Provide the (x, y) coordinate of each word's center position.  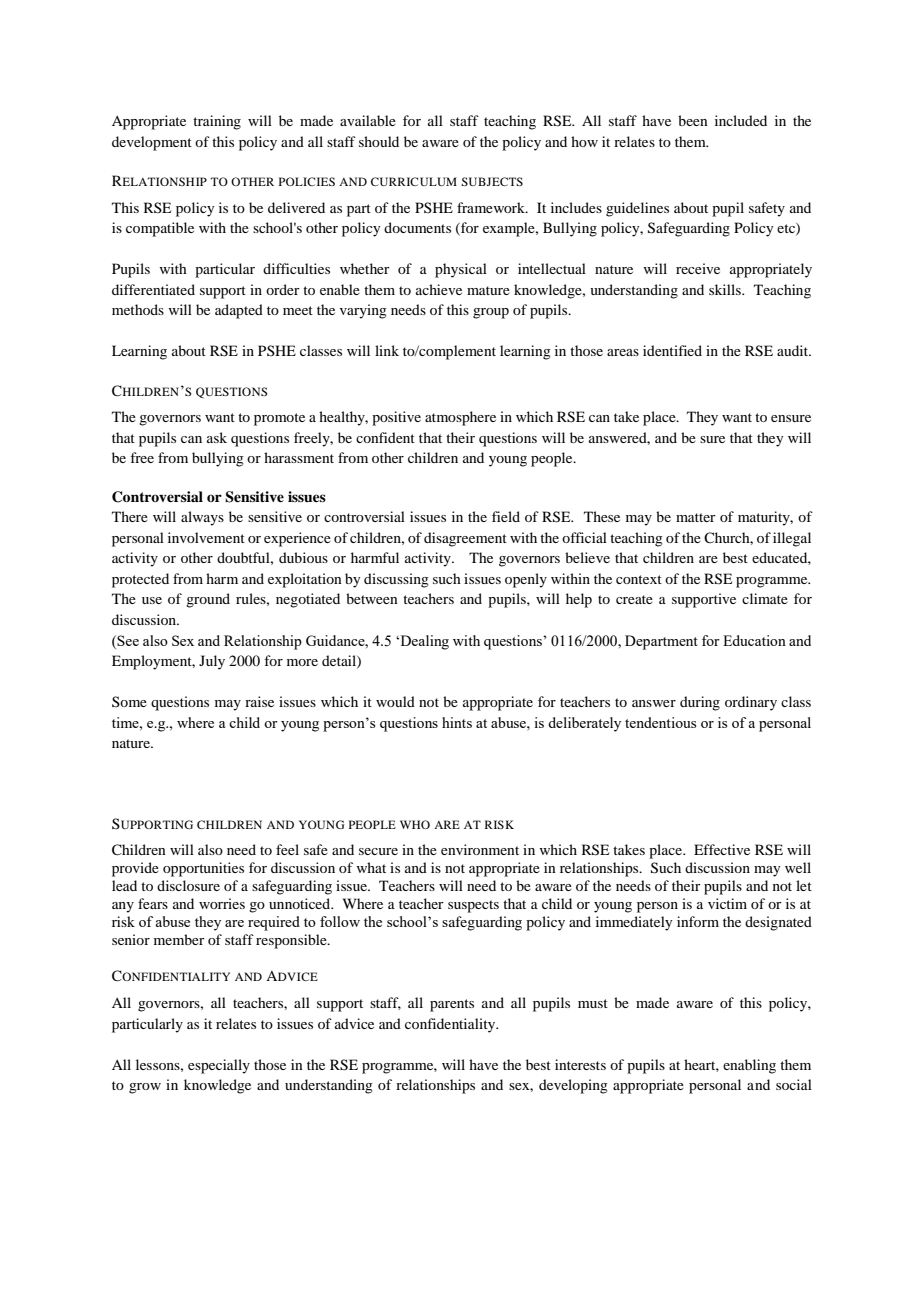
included (741, 120)
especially (219, 1066)
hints (457, 722)
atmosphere (460, 418)
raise (259, 701)
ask (217, 437)
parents (452, 1005)
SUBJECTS (492, 181)
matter (696, 517)
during (700, 703)
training (217, 122)
